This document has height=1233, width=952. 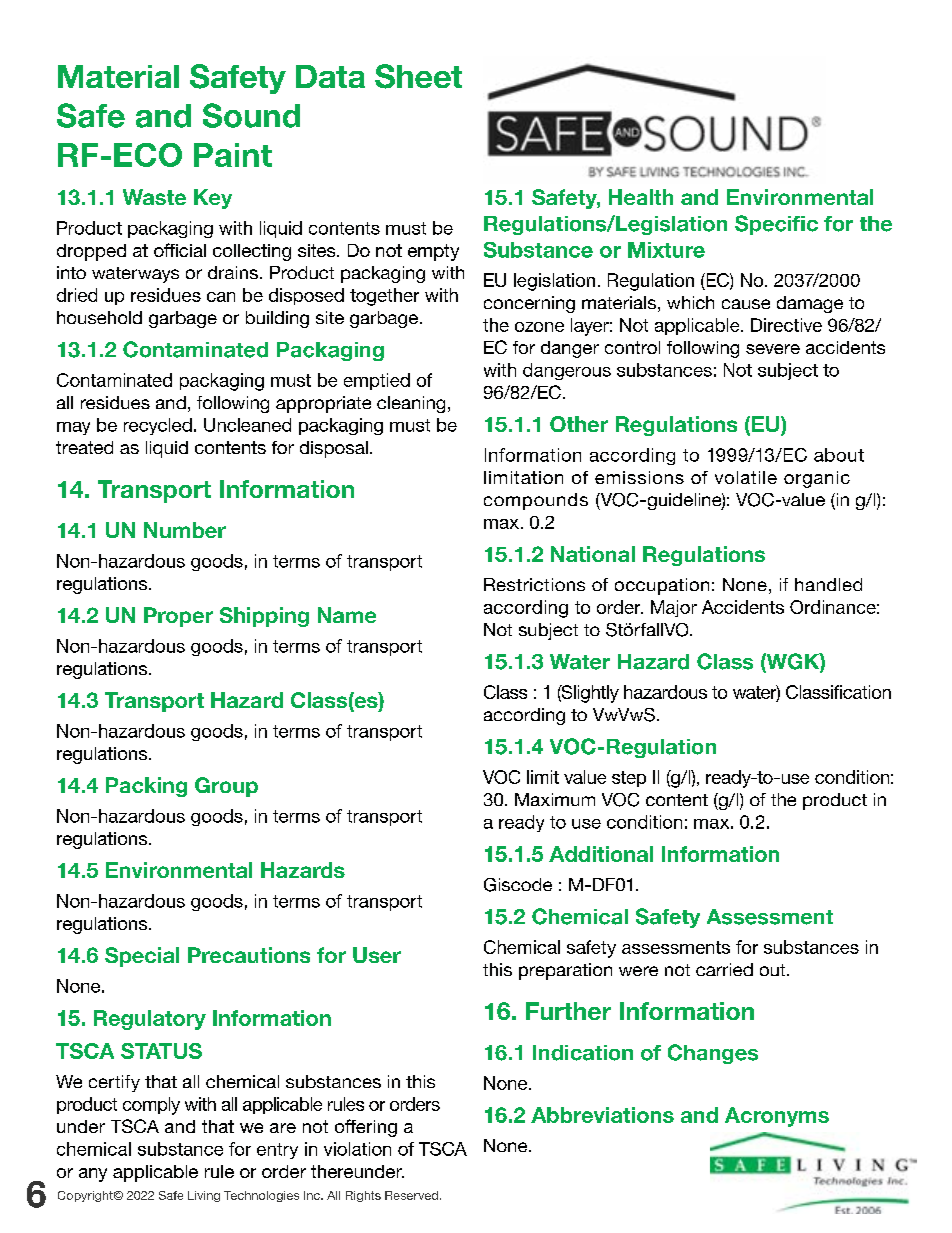 I want to click on Sheet, so click(x=418, y=76).
